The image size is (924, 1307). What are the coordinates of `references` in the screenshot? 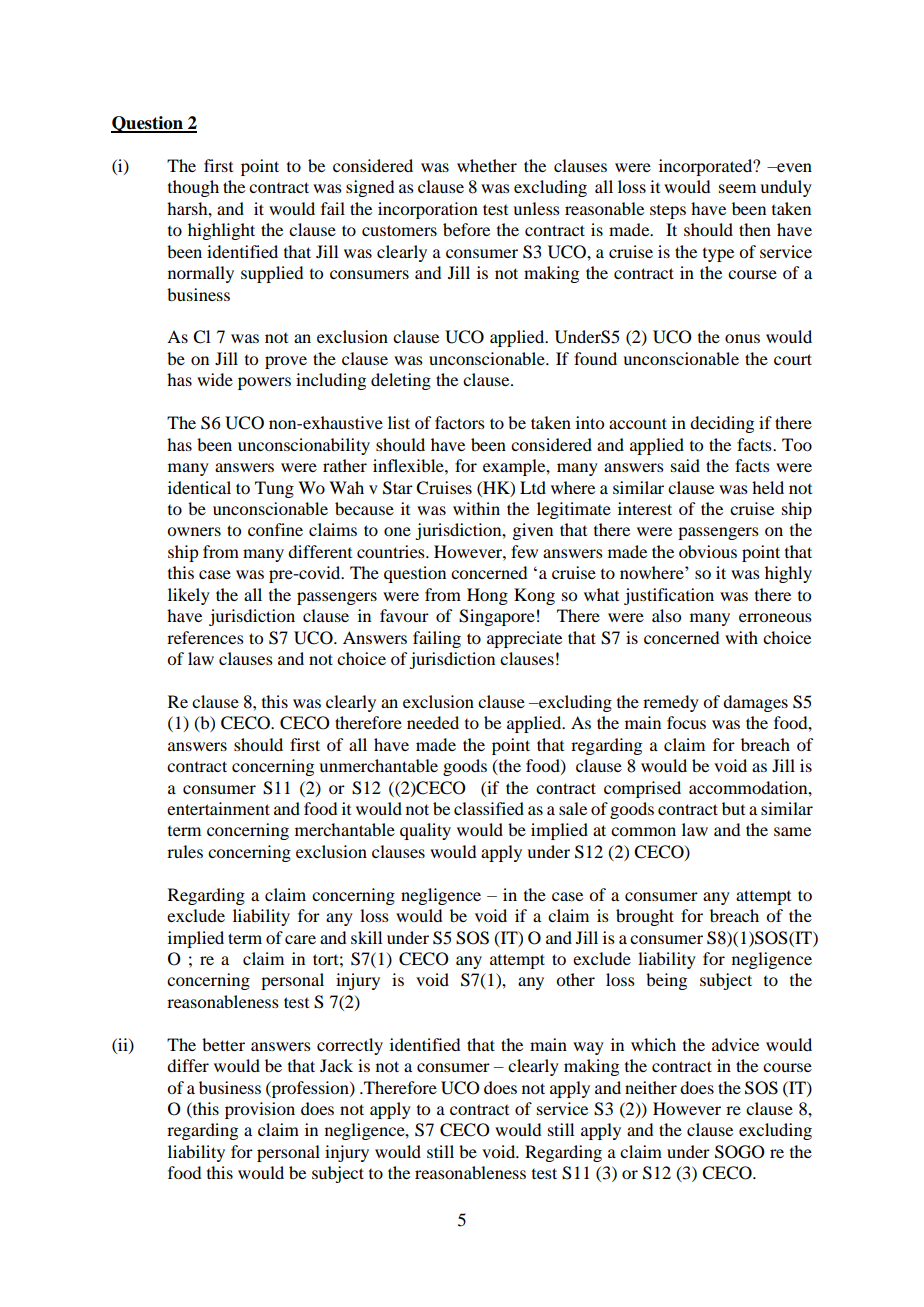 It's located at (205, 637).
